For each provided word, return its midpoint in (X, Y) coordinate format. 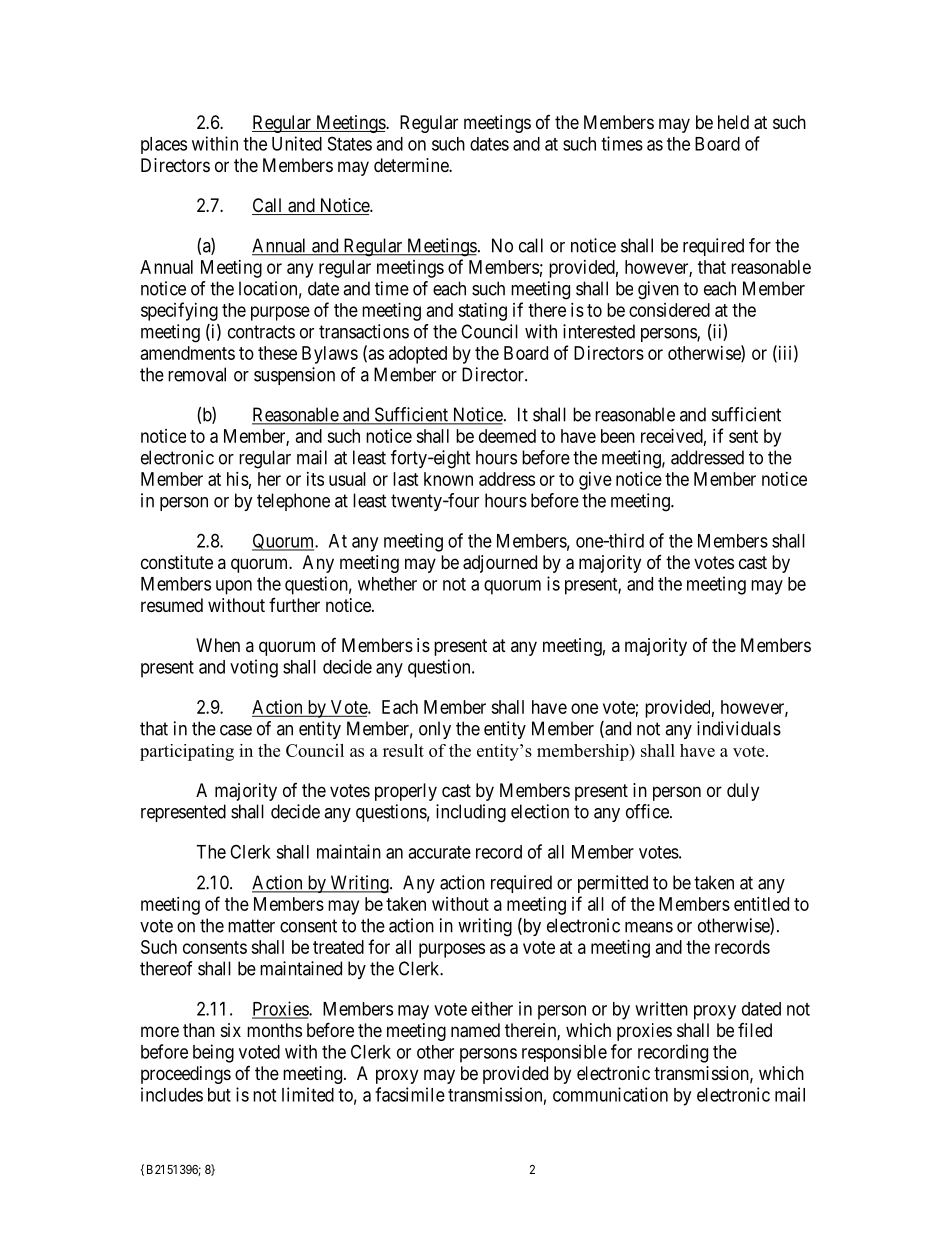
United (297, 143)
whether (387, 584)
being (213, 1053)
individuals (739, 728)
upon (234, 587)
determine (412, 165)
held (733, 122)
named (475, 1030)
